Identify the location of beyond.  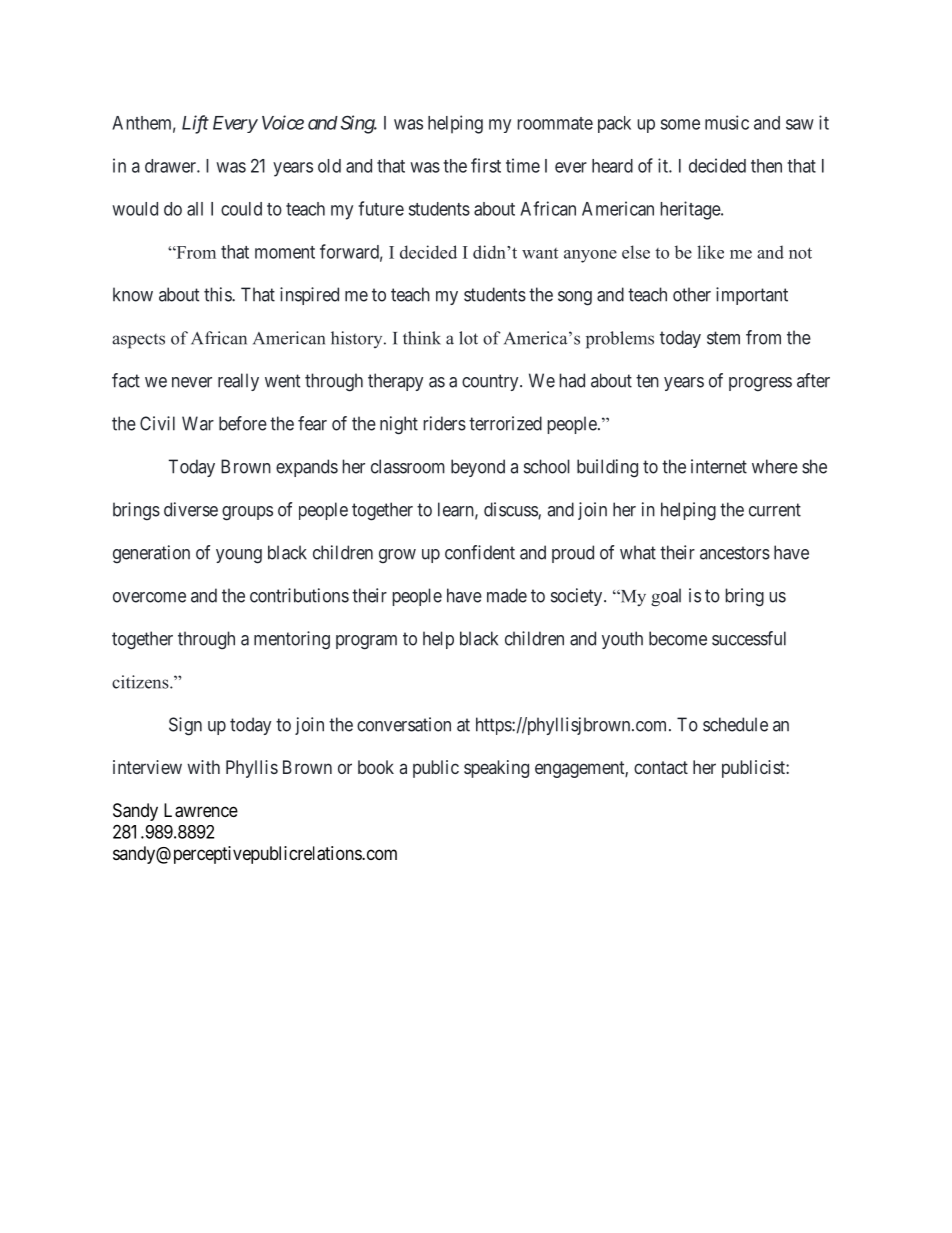
(478, 468).
